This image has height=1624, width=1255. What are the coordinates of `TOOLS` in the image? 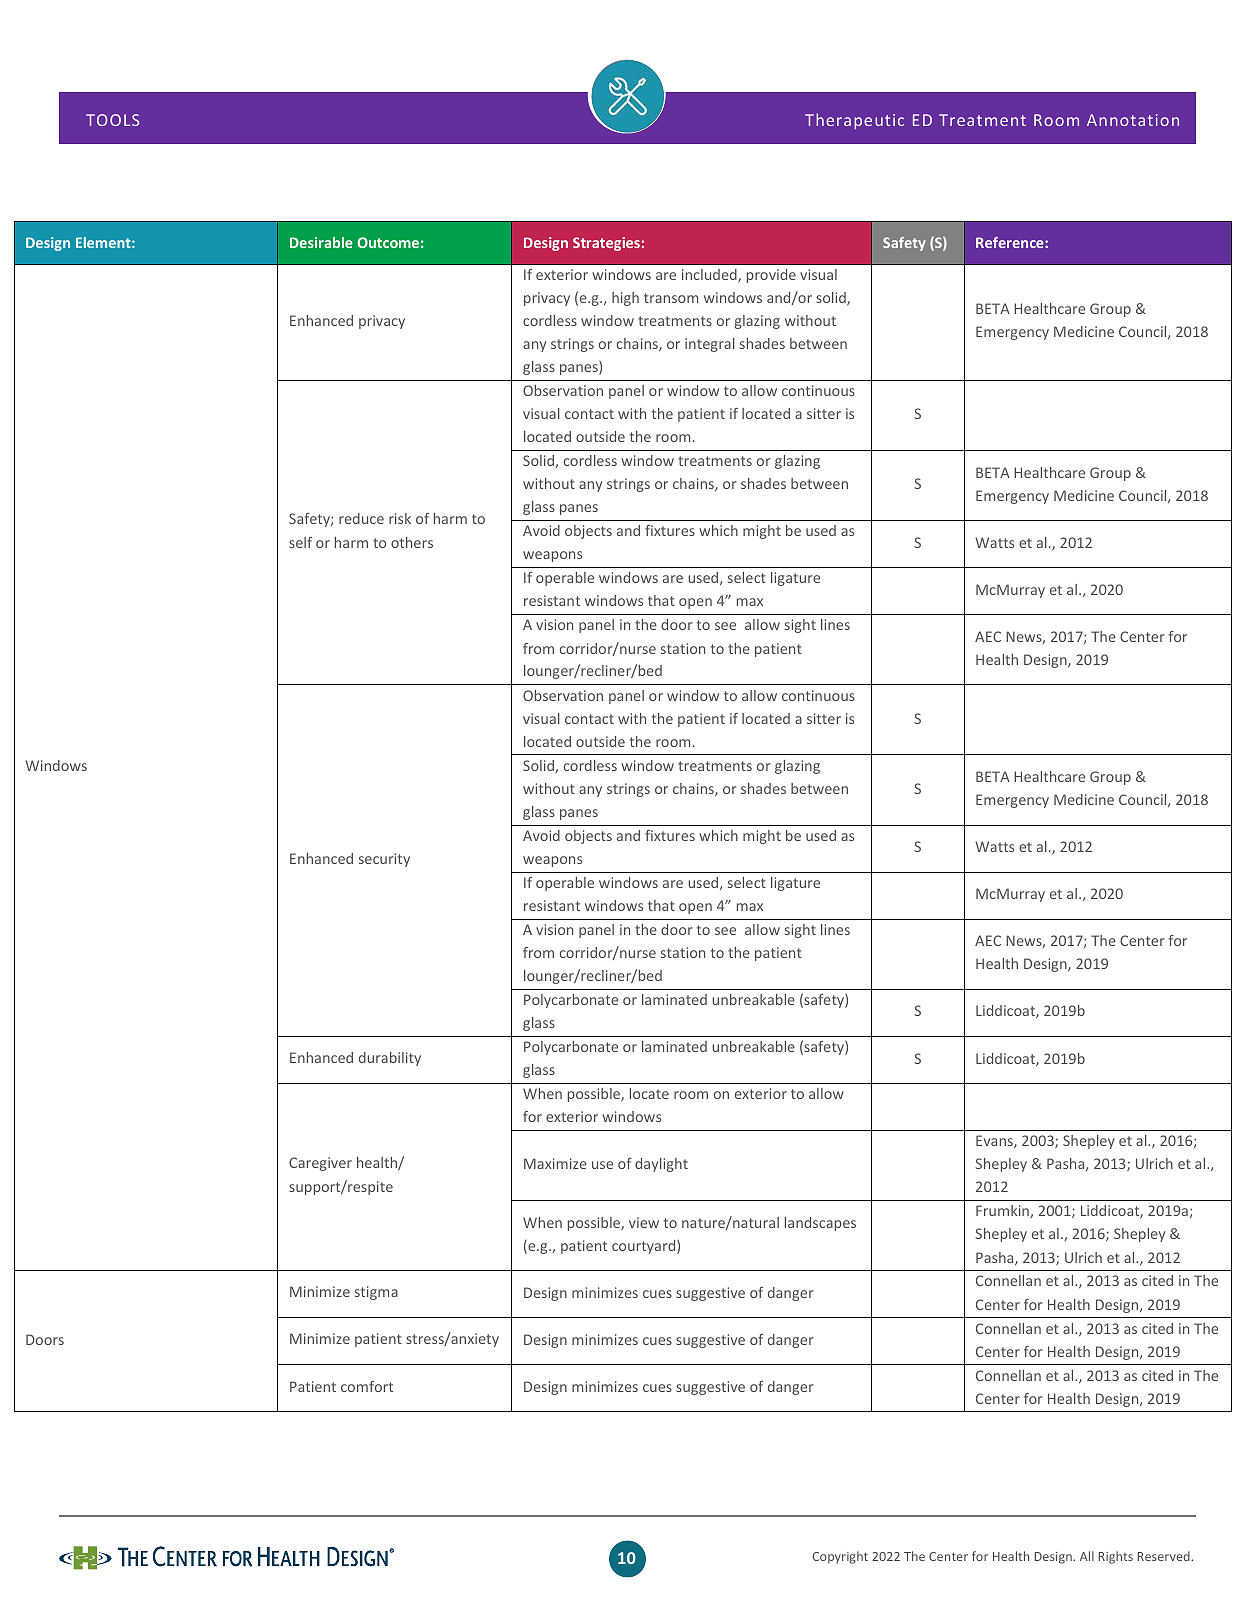 It's located at (112, 120).
